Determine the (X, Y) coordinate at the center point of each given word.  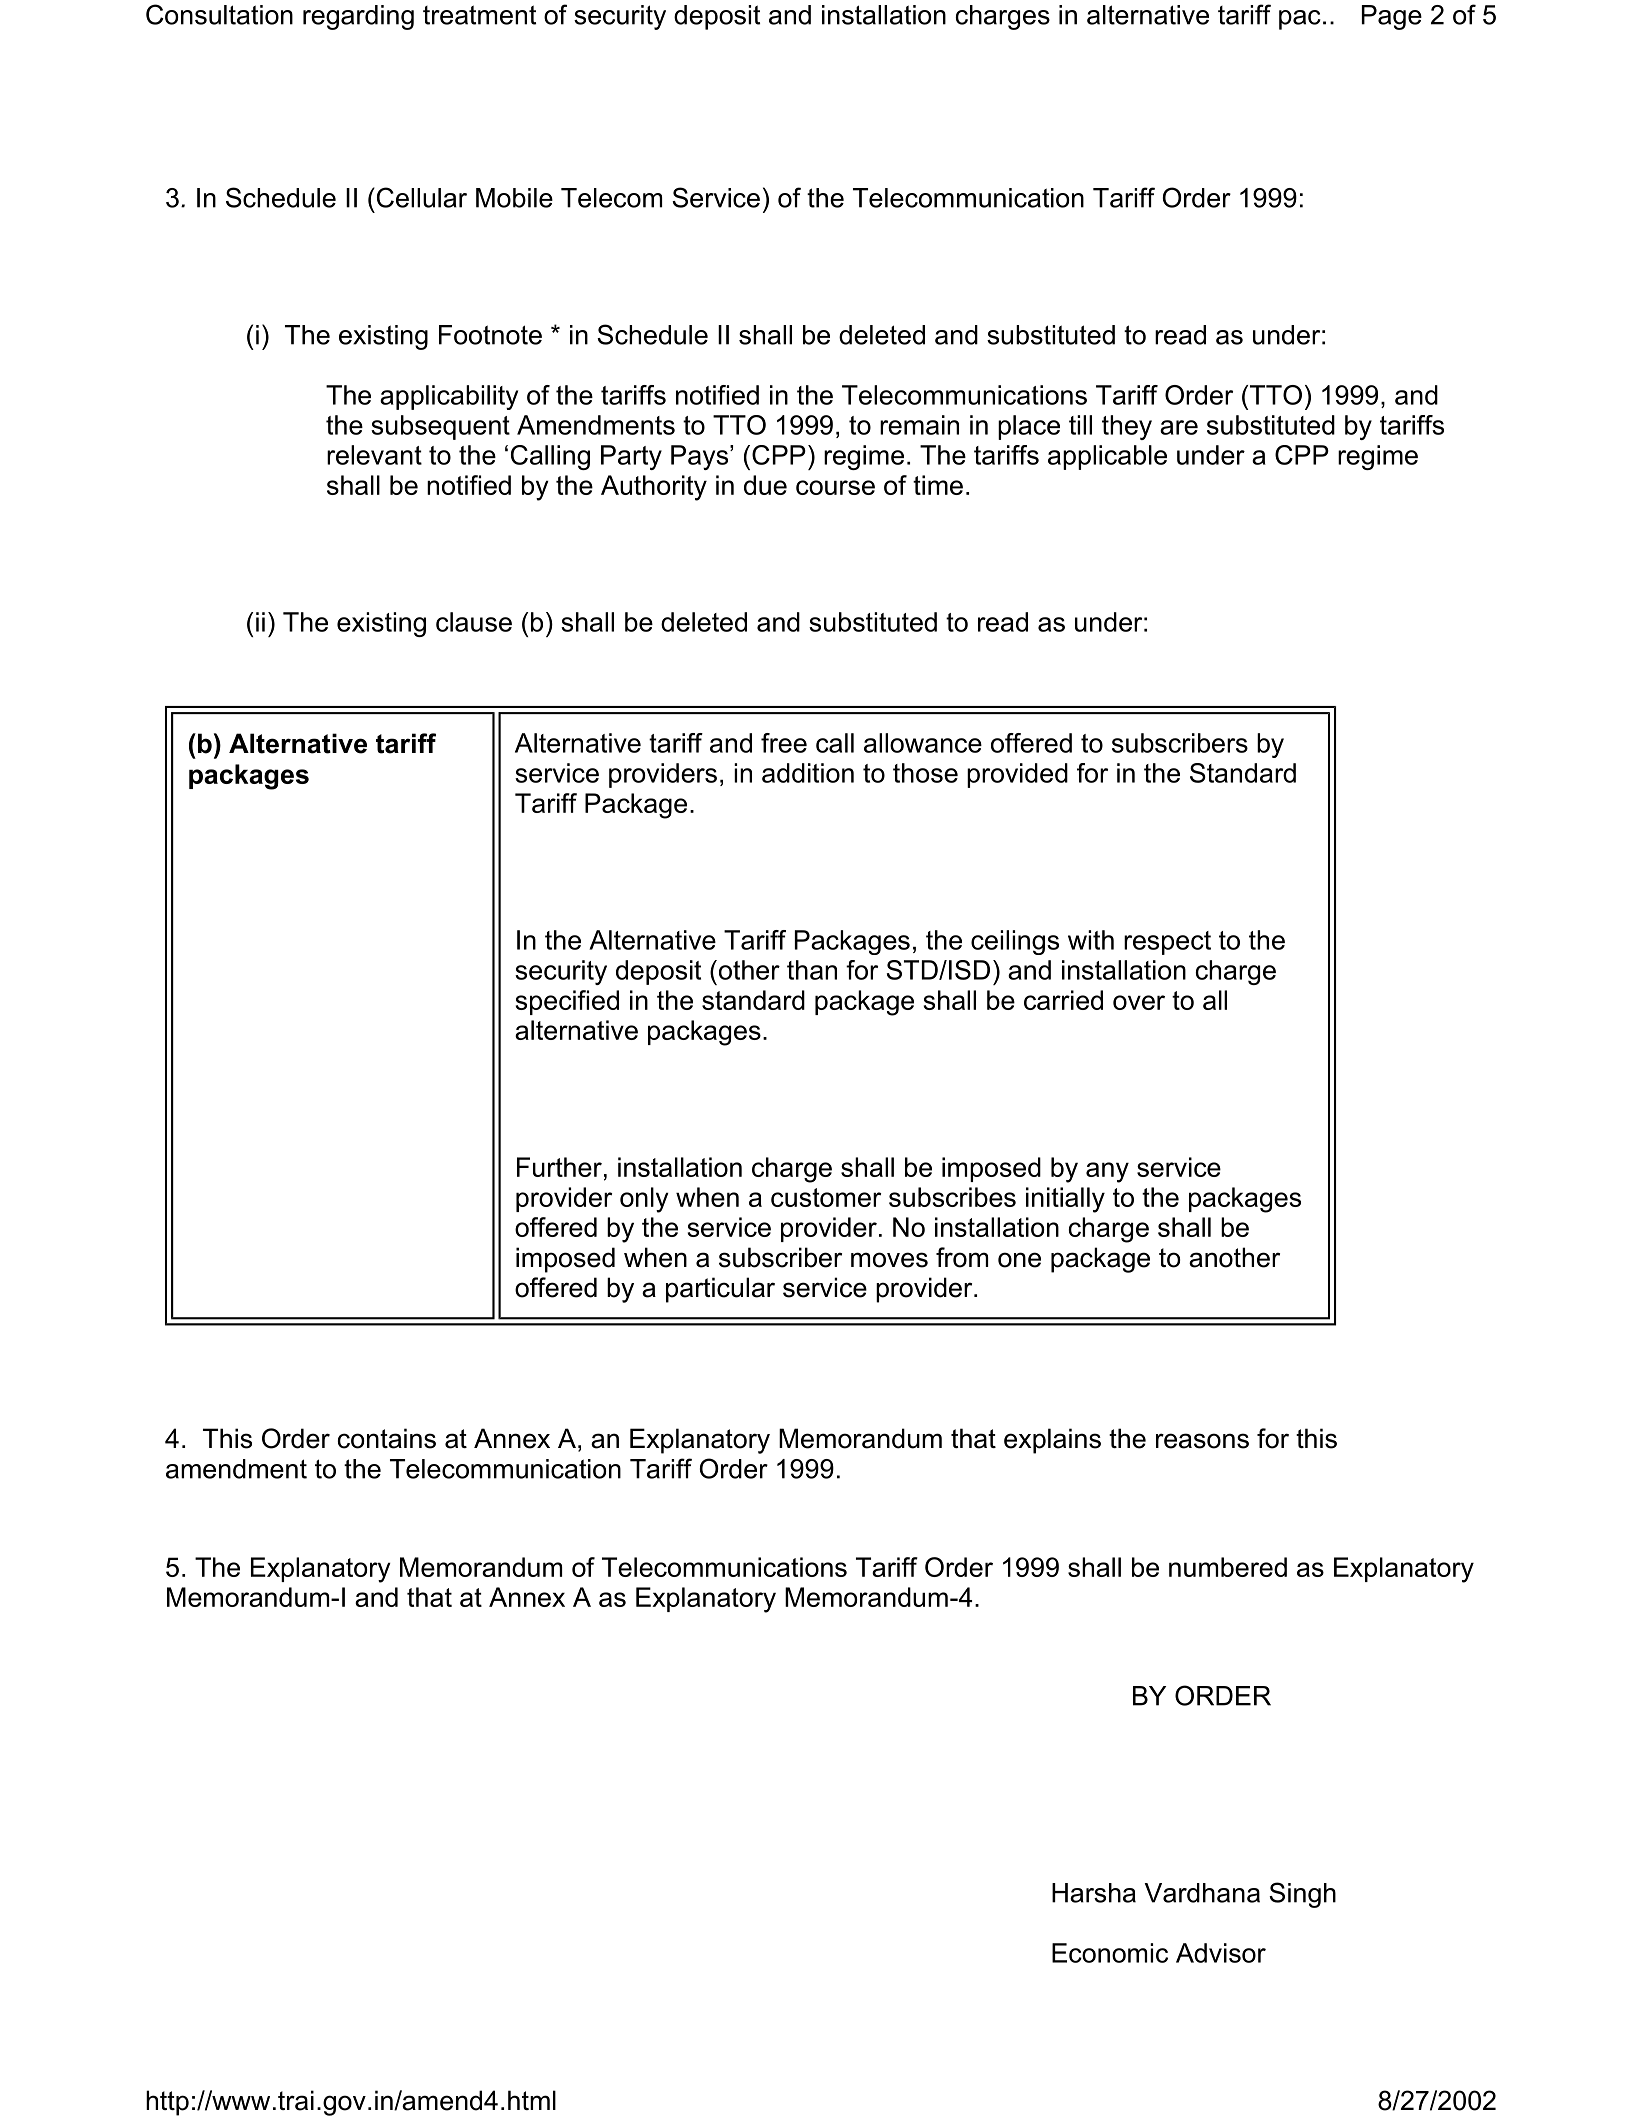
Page (1392, 17)
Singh (1302, 1895)
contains (387, 1438)
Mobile (514, 198)
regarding (358, 17)
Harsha (1094, 1893)
